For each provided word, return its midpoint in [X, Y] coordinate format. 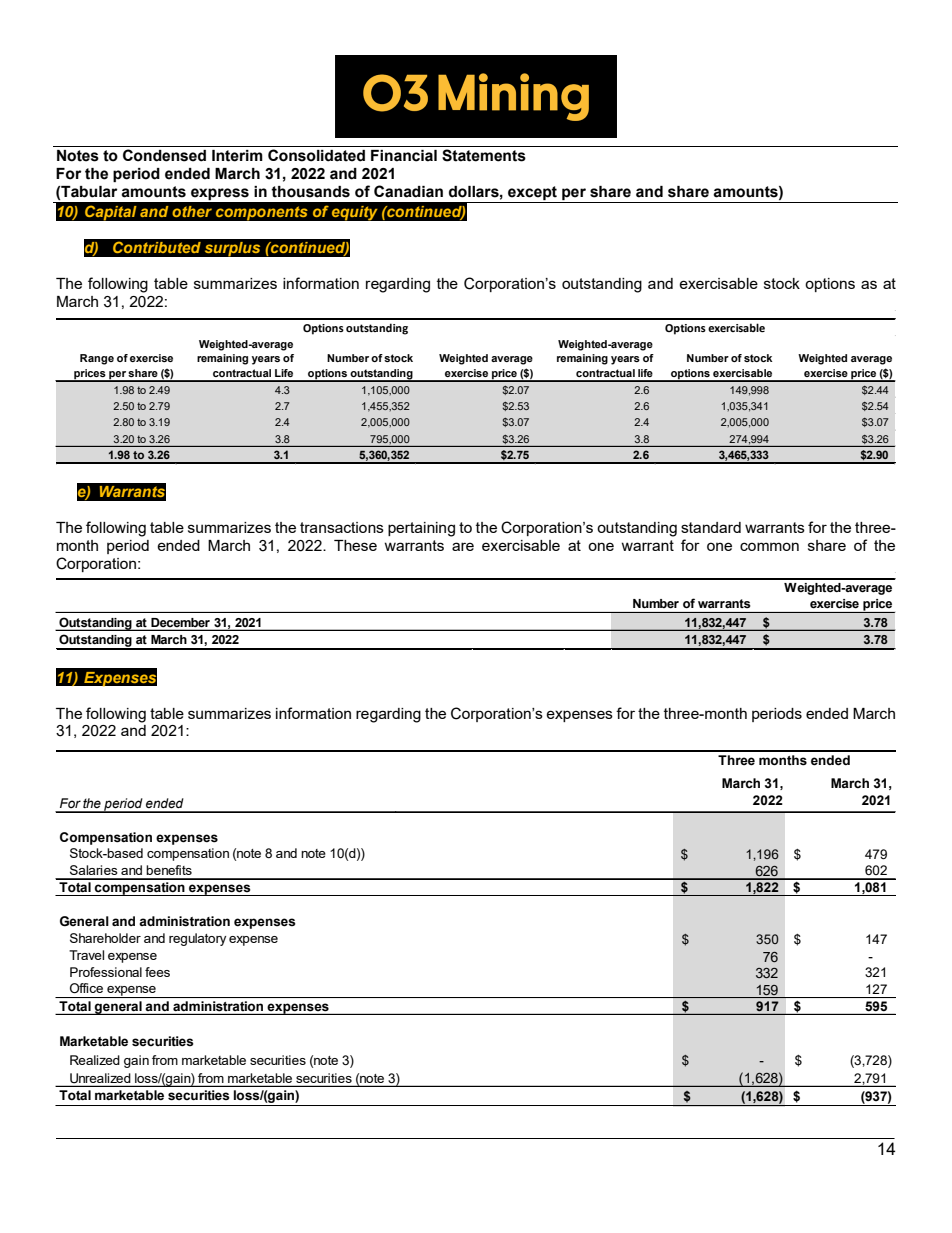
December [180, 622]
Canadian [408, 191]
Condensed [164, 155]
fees [157, 972]
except [532, 194]
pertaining [421, 529]
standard [711, 527]
